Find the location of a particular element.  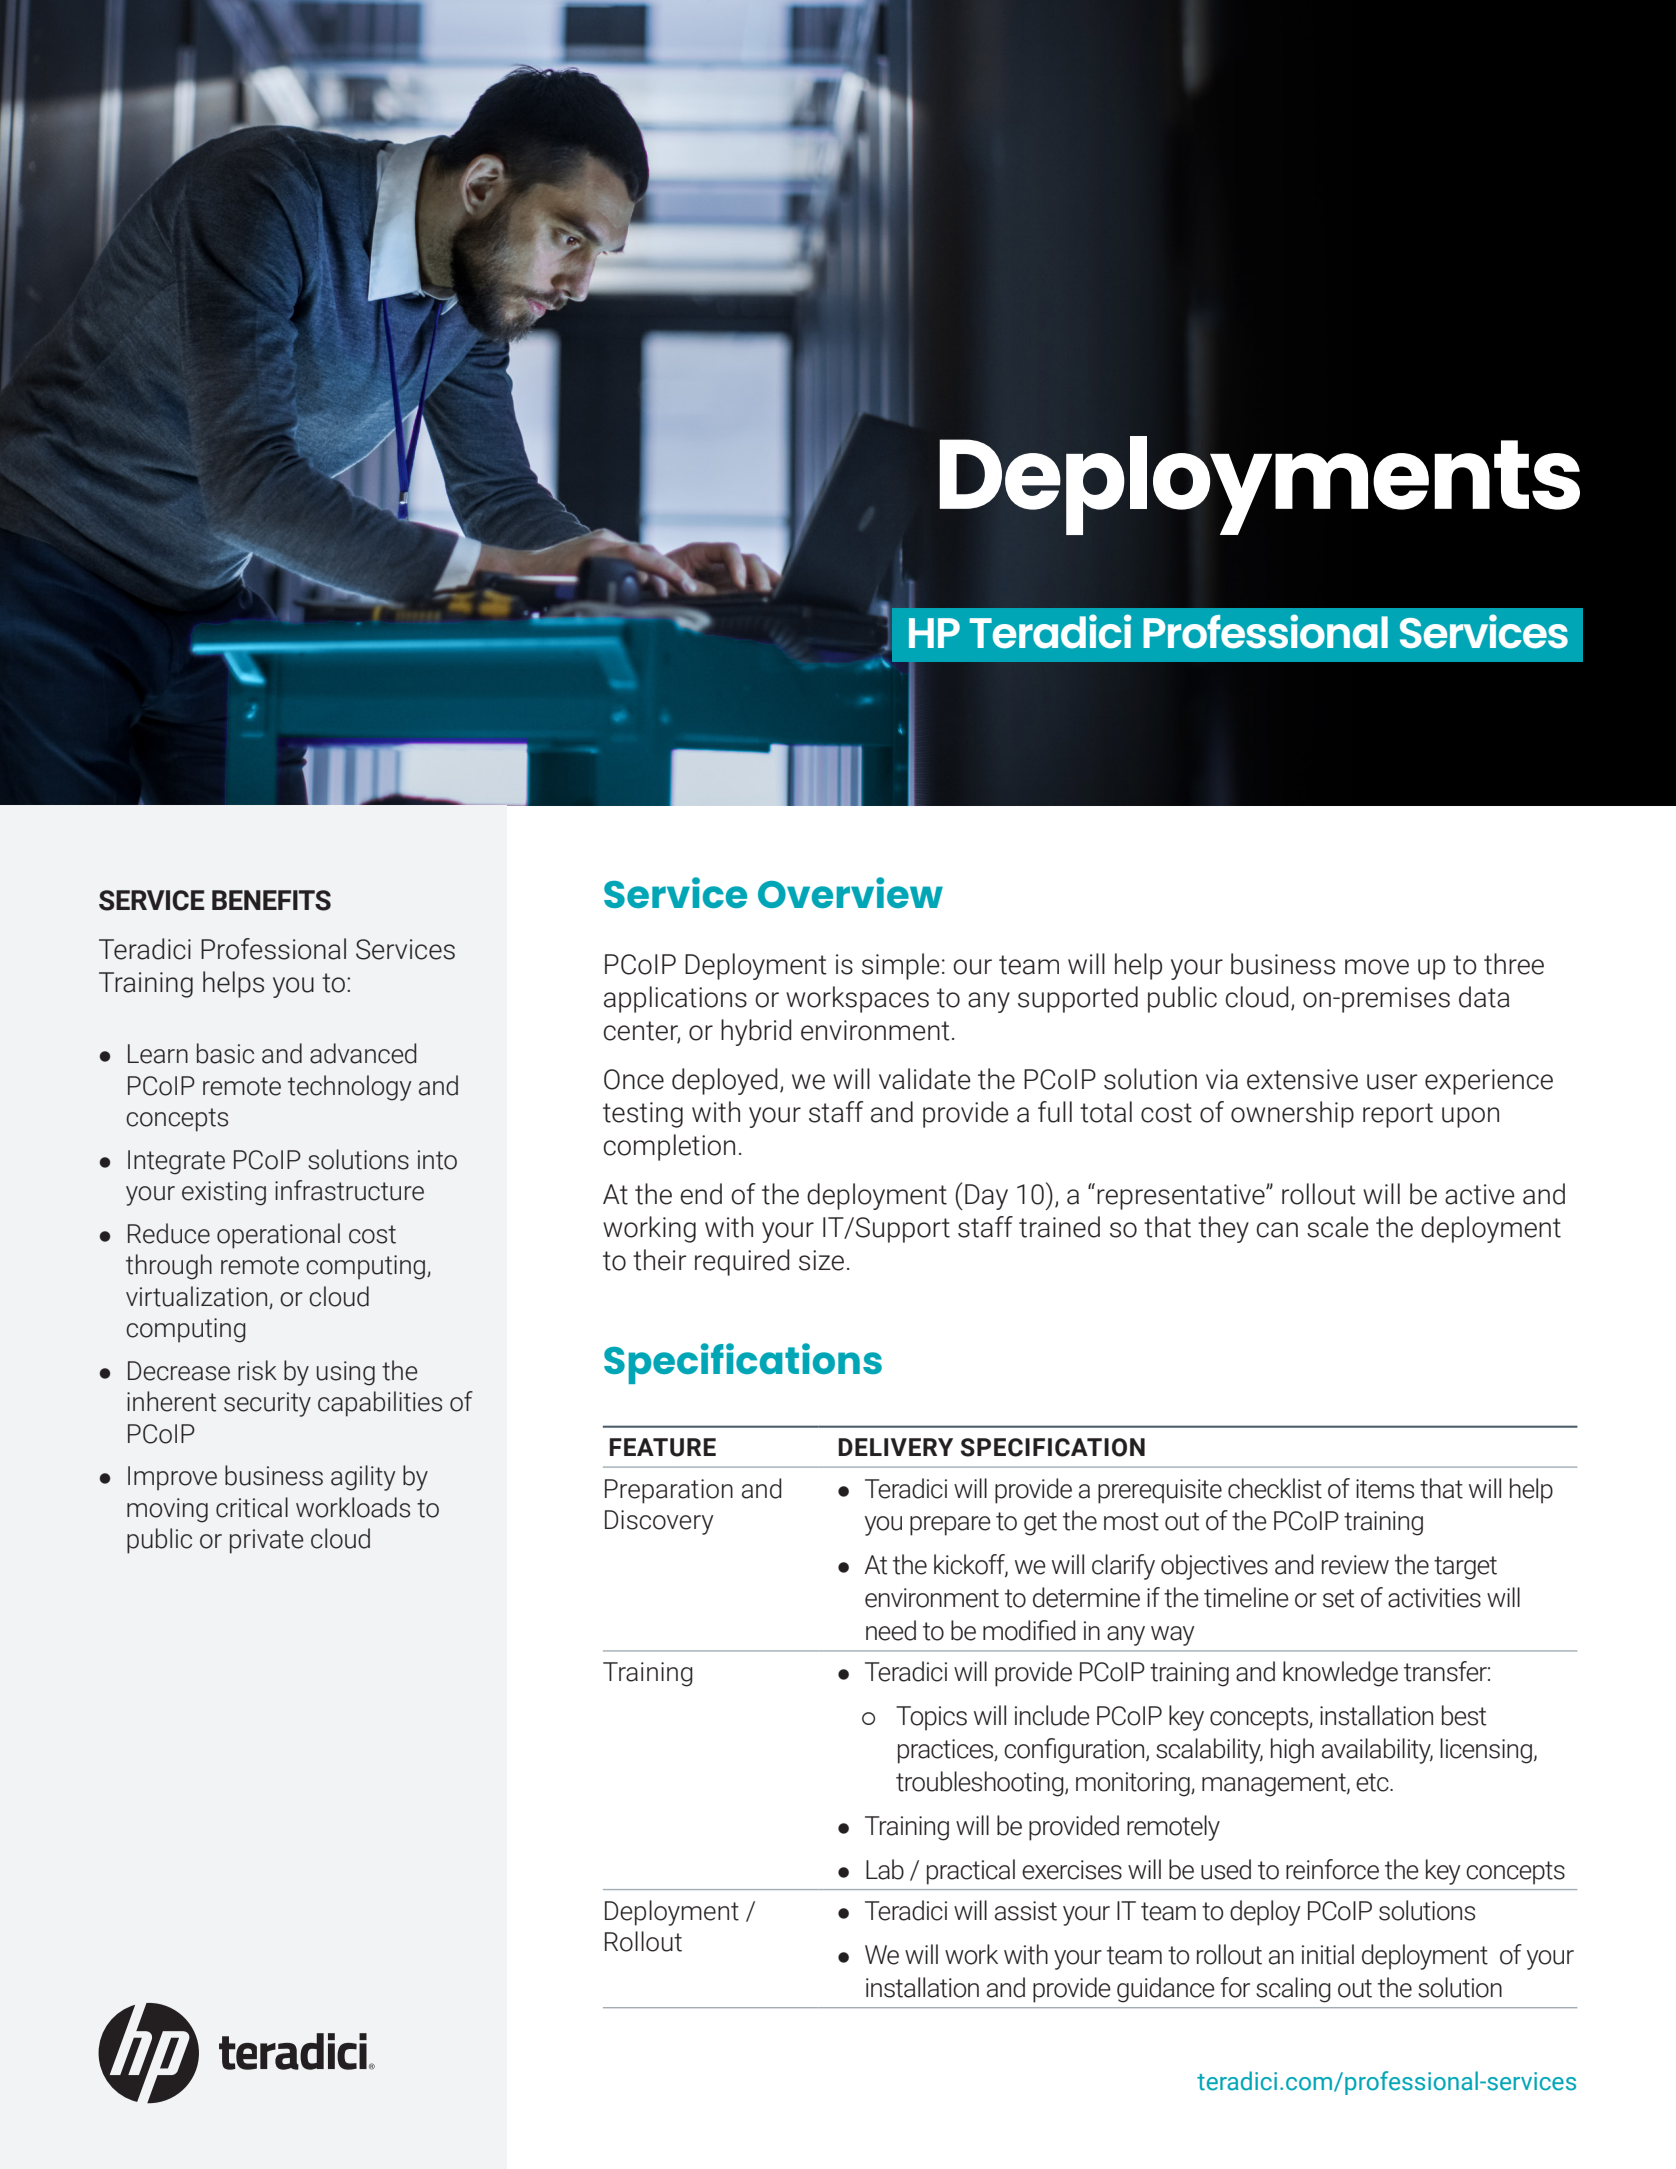

Overview is located at coordinates (850, 892).
